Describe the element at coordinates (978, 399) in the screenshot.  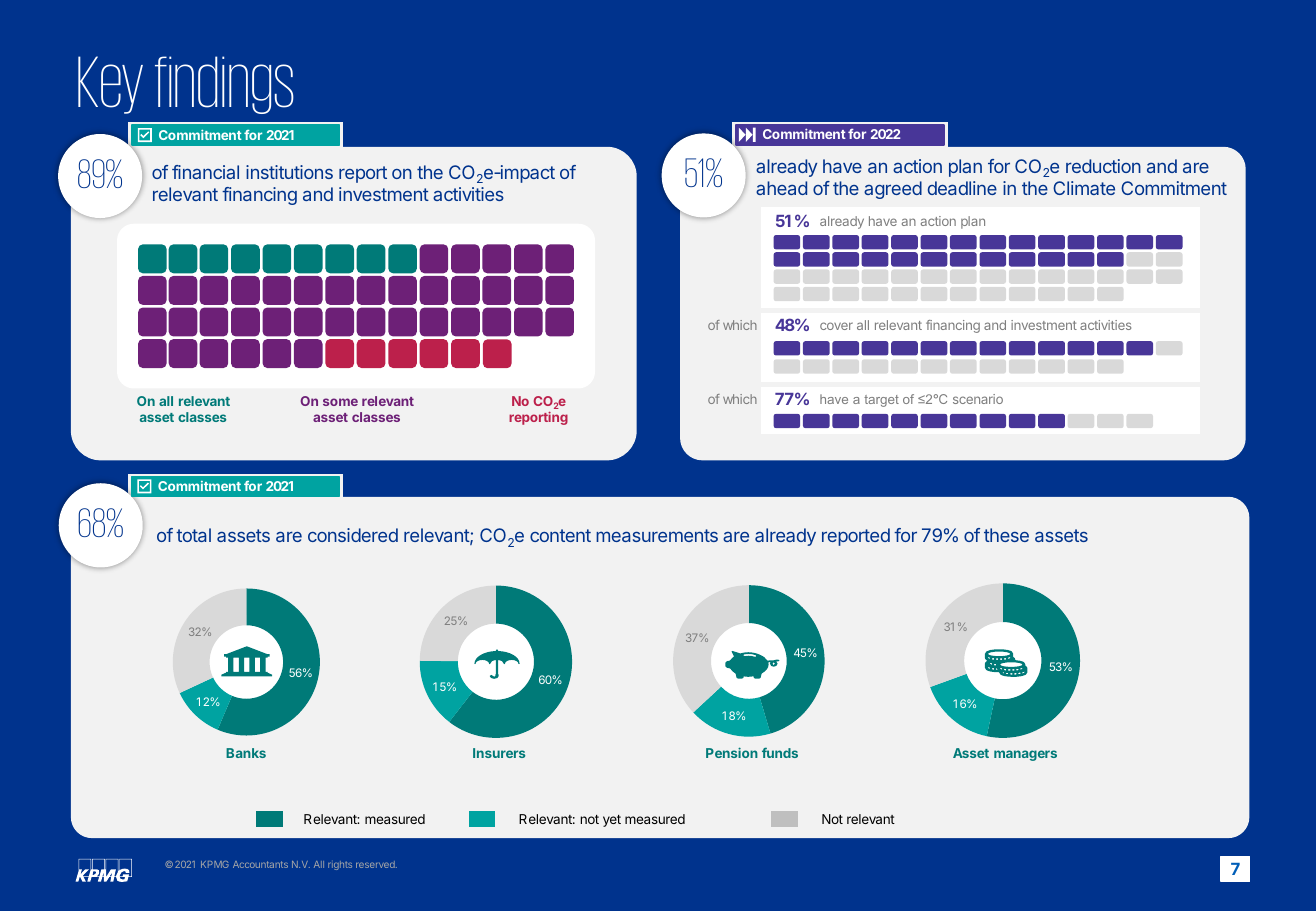
I see `scenario` at that location.
